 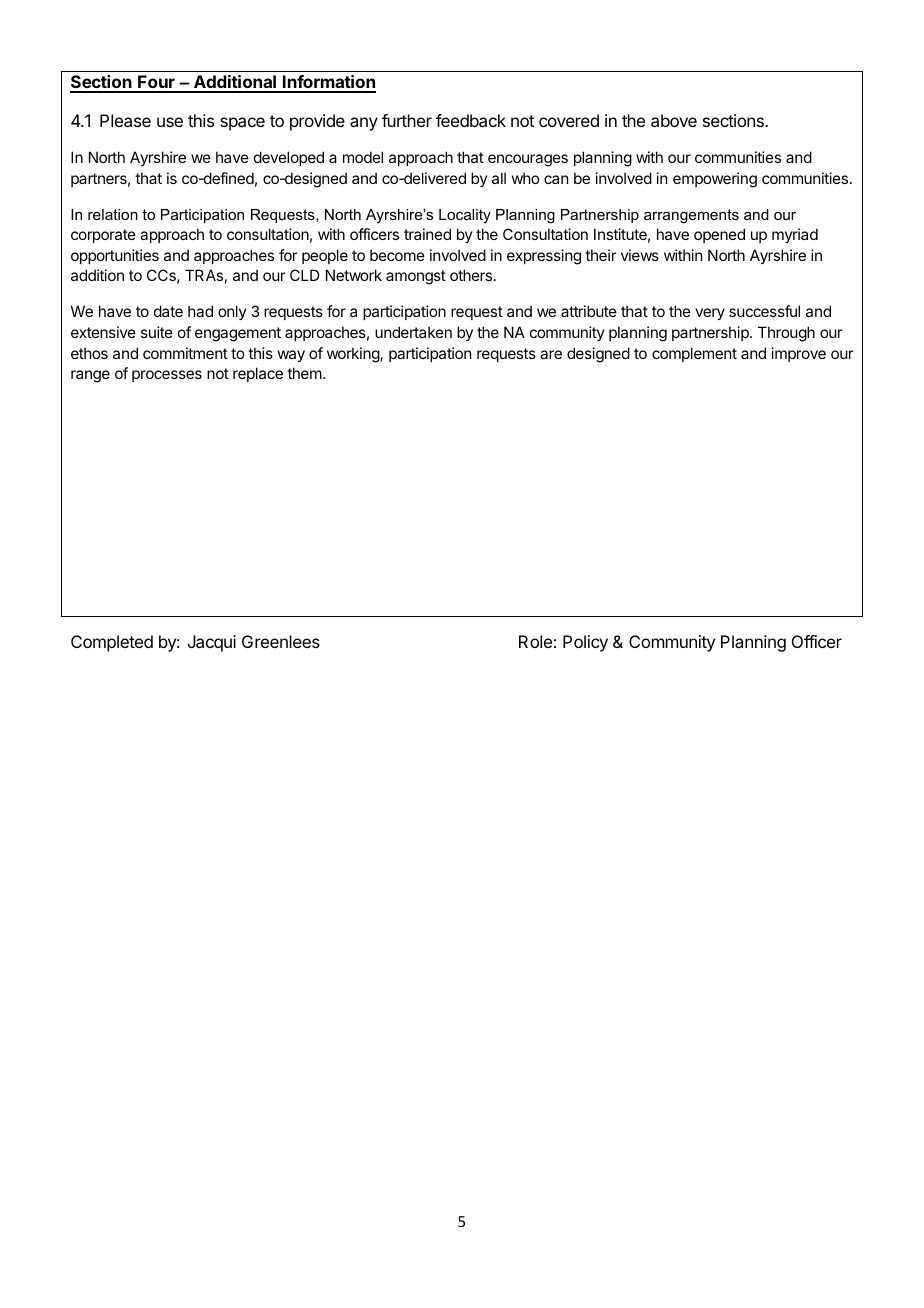 I want to click on Role, so click(x=535, y=641).
